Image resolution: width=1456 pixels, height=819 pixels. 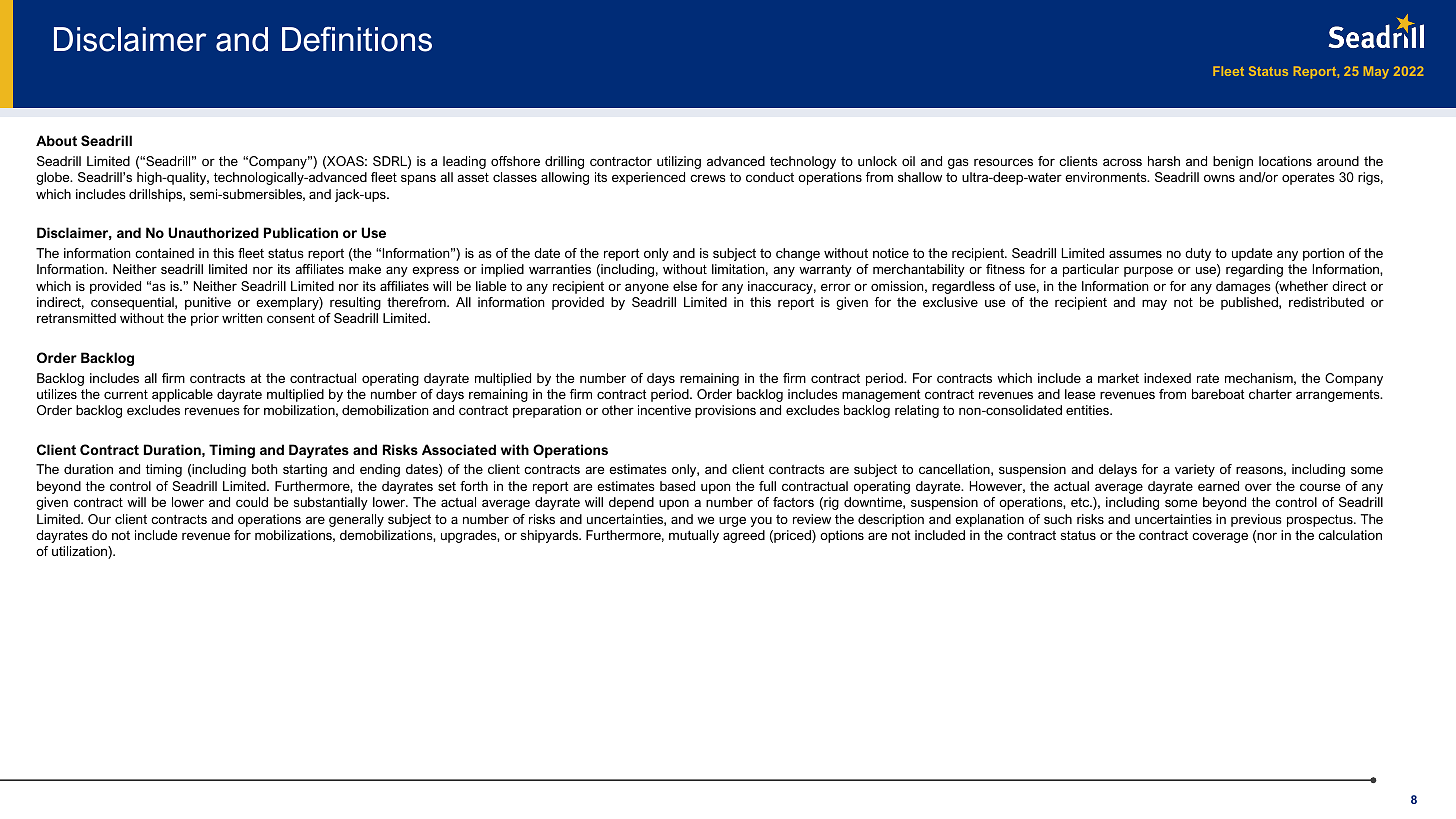 I want to click on Unauthorized, so click(x=213, y=232).
